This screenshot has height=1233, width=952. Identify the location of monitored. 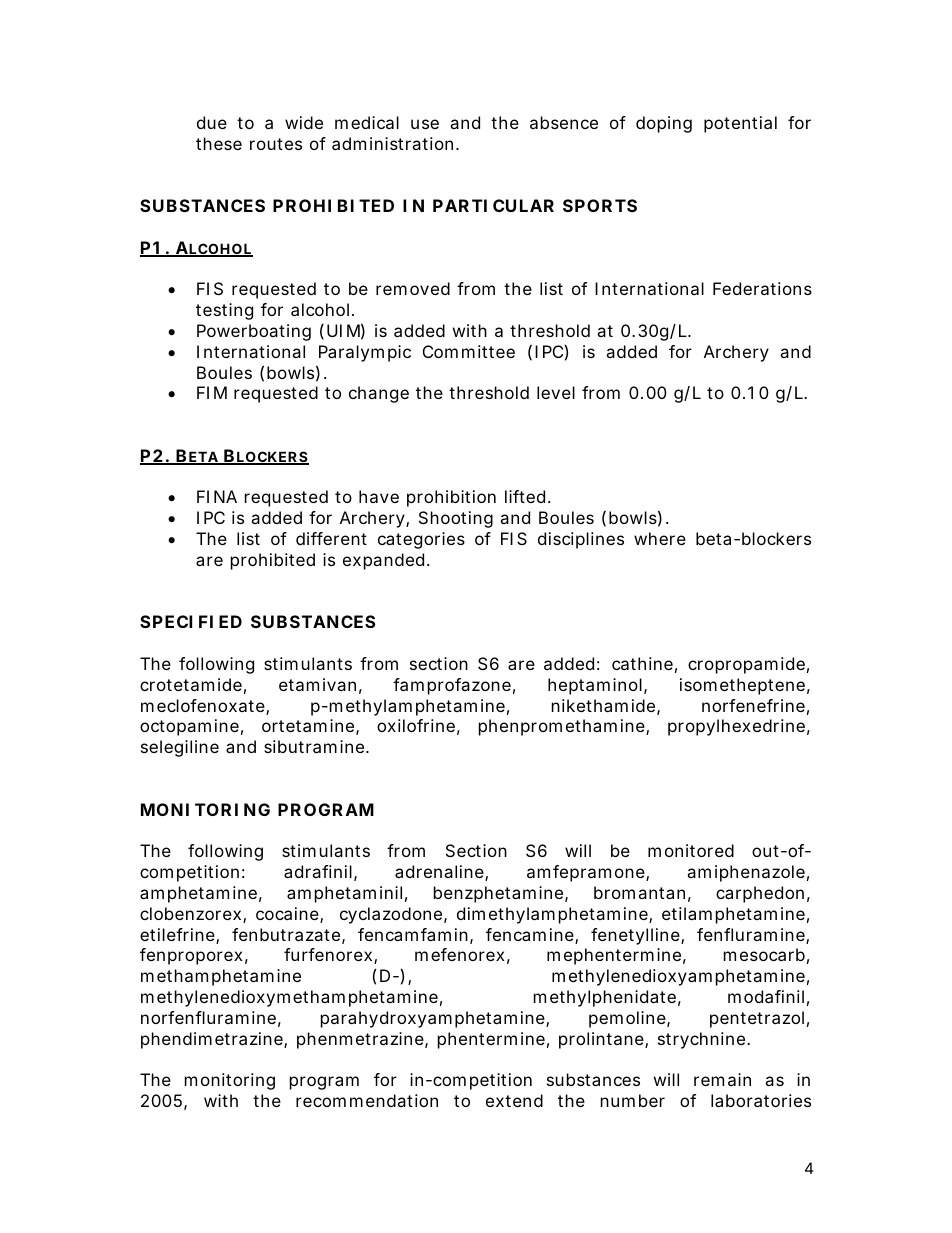
(691, 850).
